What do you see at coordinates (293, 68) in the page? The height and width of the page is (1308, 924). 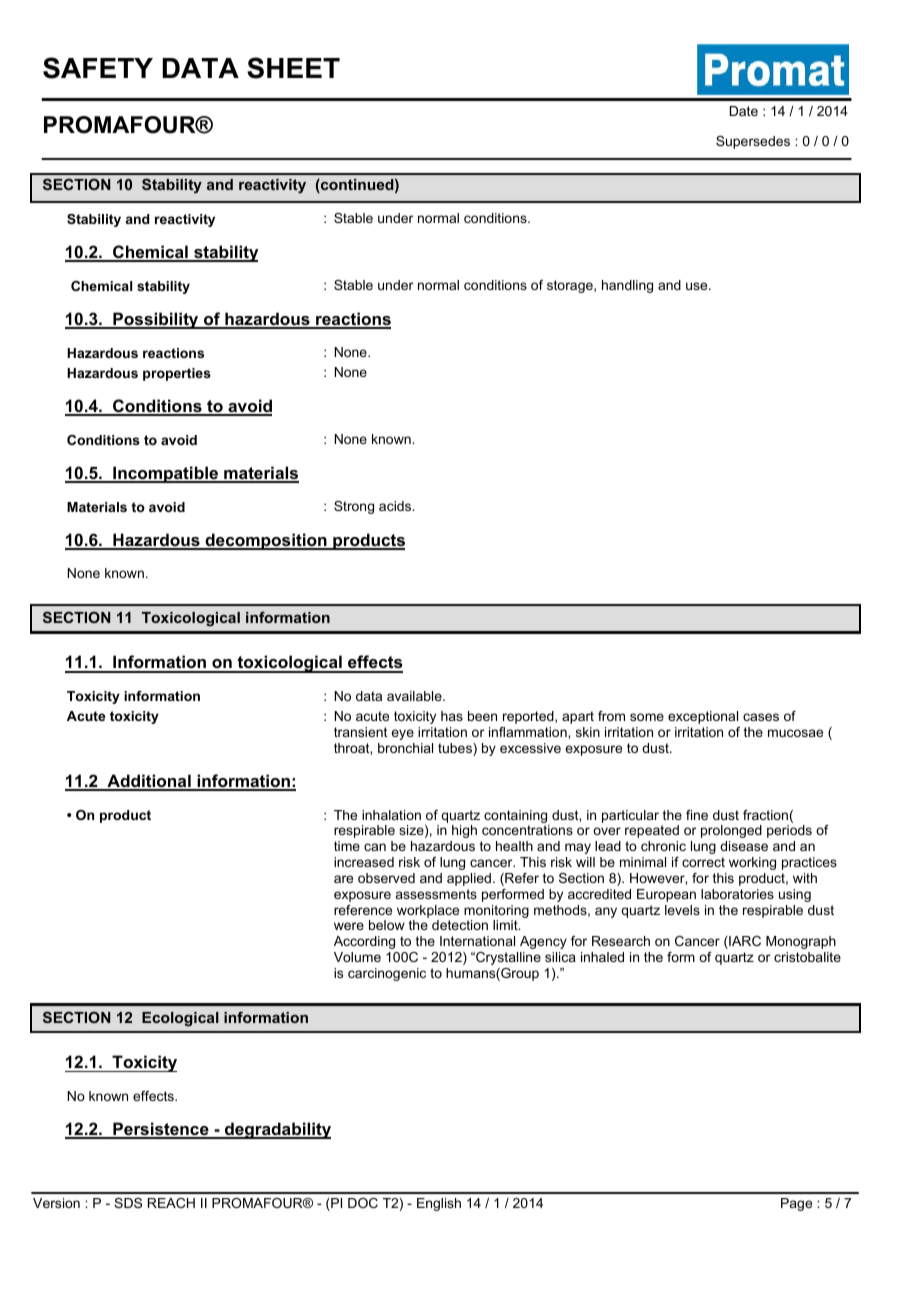 I see `SHEET` at bounding box center [293, 68].
